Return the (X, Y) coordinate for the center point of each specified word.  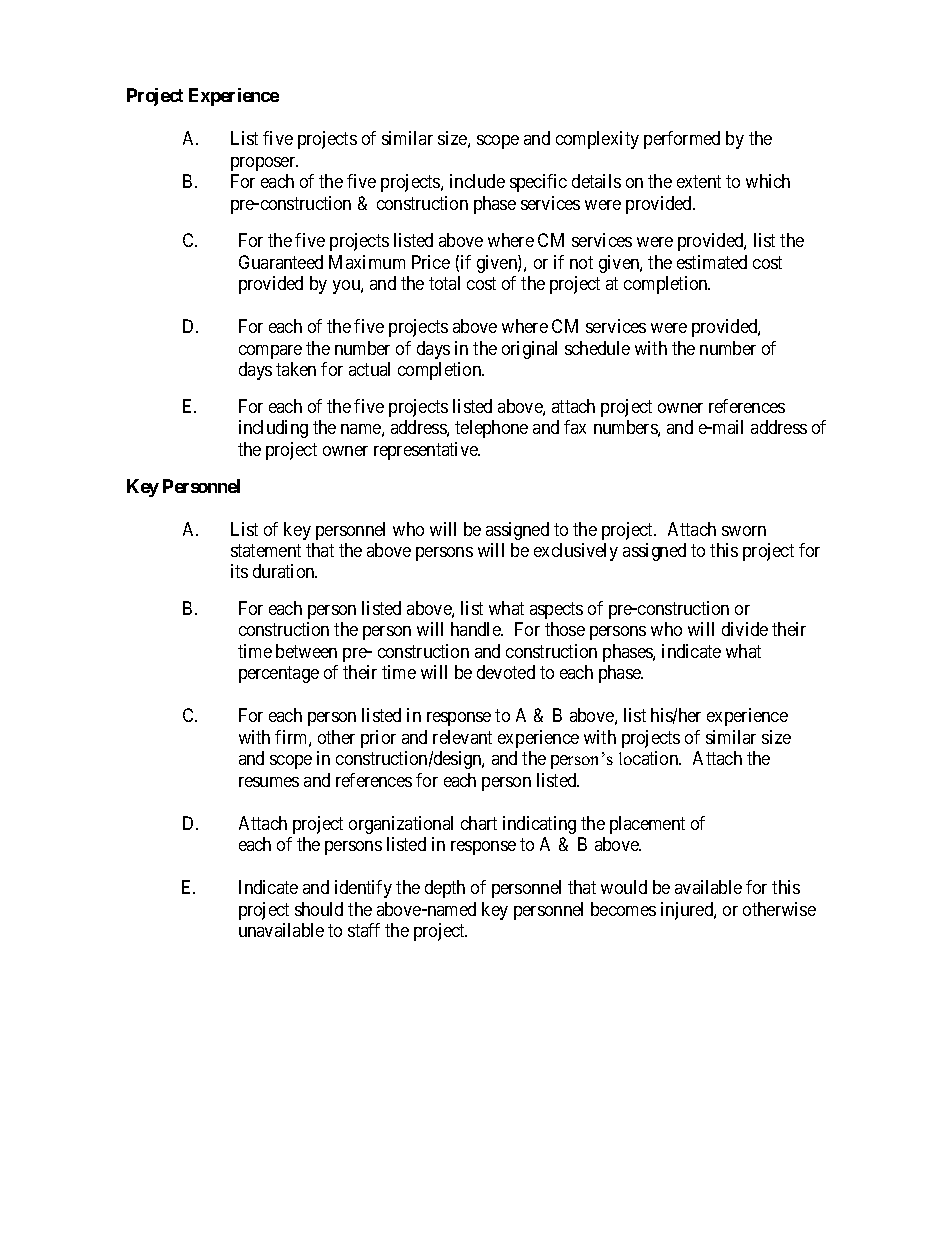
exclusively (576, 552)
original (529, 350)
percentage (279, 675)
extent (699, 181)
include (477, 181)
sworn (744, 531)
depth (445, 889)
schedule (597, 348)
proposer (264, 164)
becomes (623, 909)
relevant (462, 737)
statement (266, 550)
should (319, 909)
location (650, 758)
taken (296, 369)
